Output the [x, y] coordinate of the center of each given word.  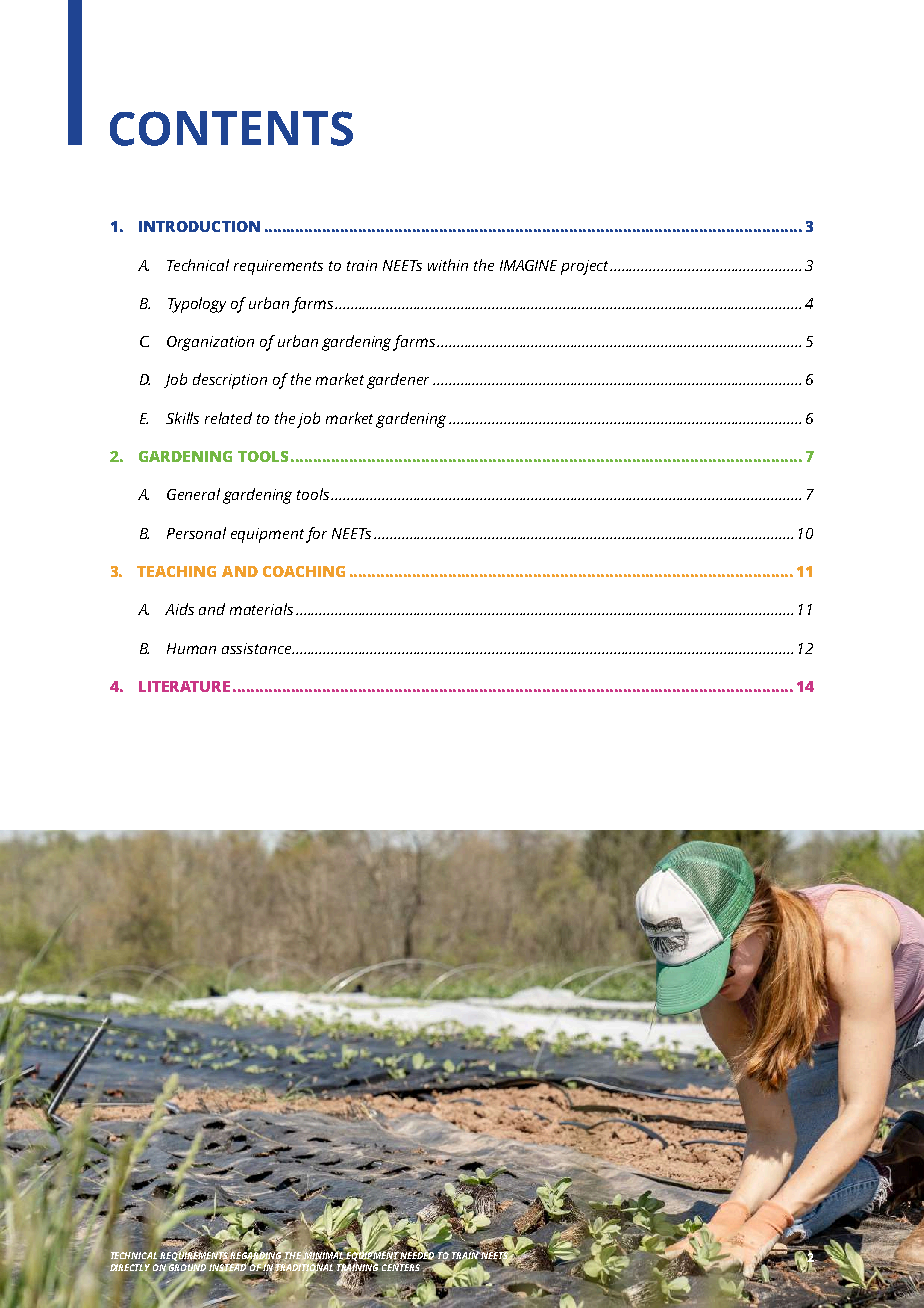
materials [261, 609]
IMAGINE [528, 265]
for [316, 535]
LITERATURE [184, 686]
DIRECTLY [130, 1267]
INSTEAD [229, 1267]
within [448, 265]
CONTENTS [231, 128]
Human [191, 648]
